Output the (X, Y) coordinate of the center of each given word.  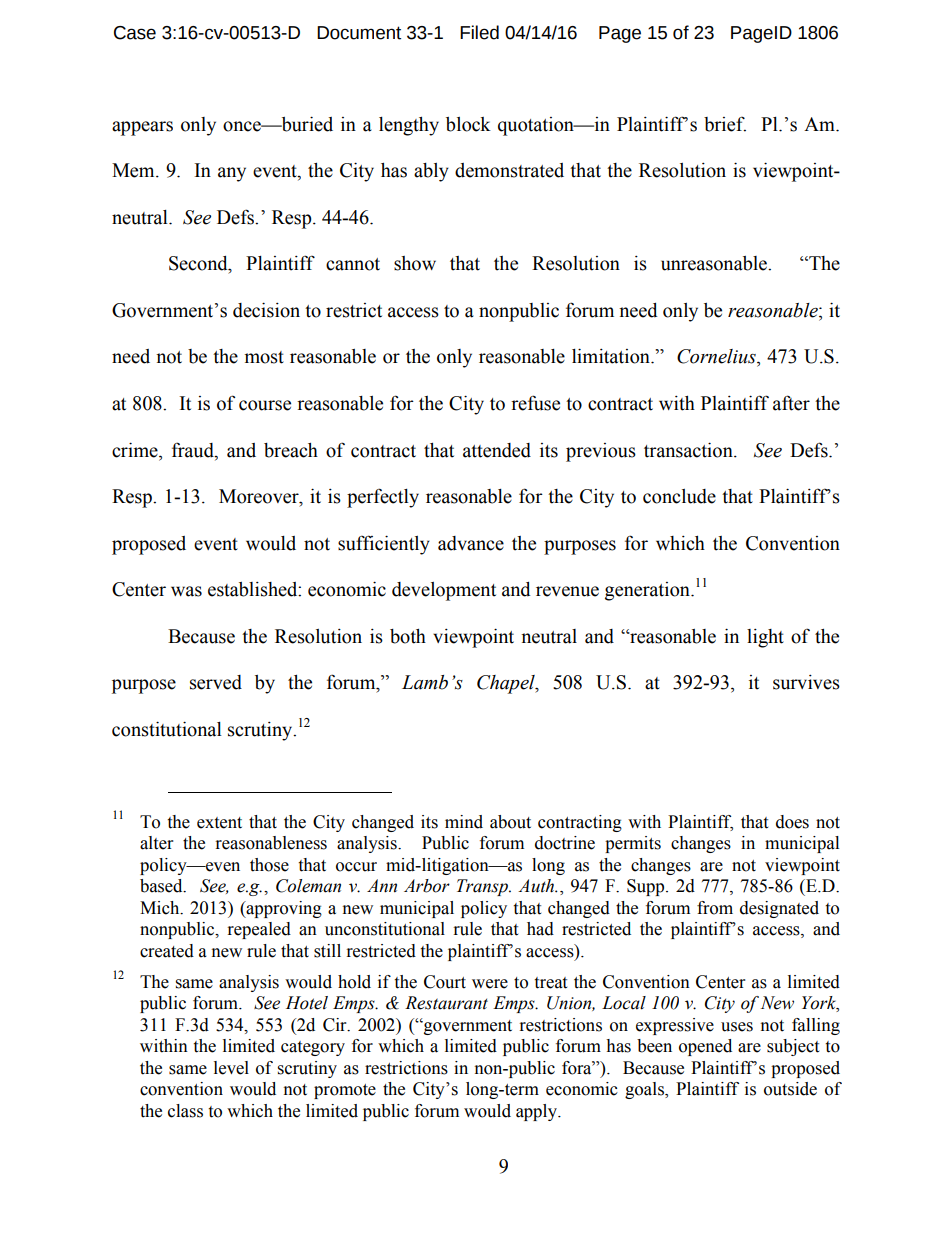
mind (464, 822)
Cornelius (717, 356)
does (792, 822)
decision (266, 310)
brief (725, 124)
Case (135, 33)
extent (219, 823)
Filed (479, 32)
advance (471, 543)
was (186, 591)
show (415, 263)
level (231, 1068)
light (765, 638)
